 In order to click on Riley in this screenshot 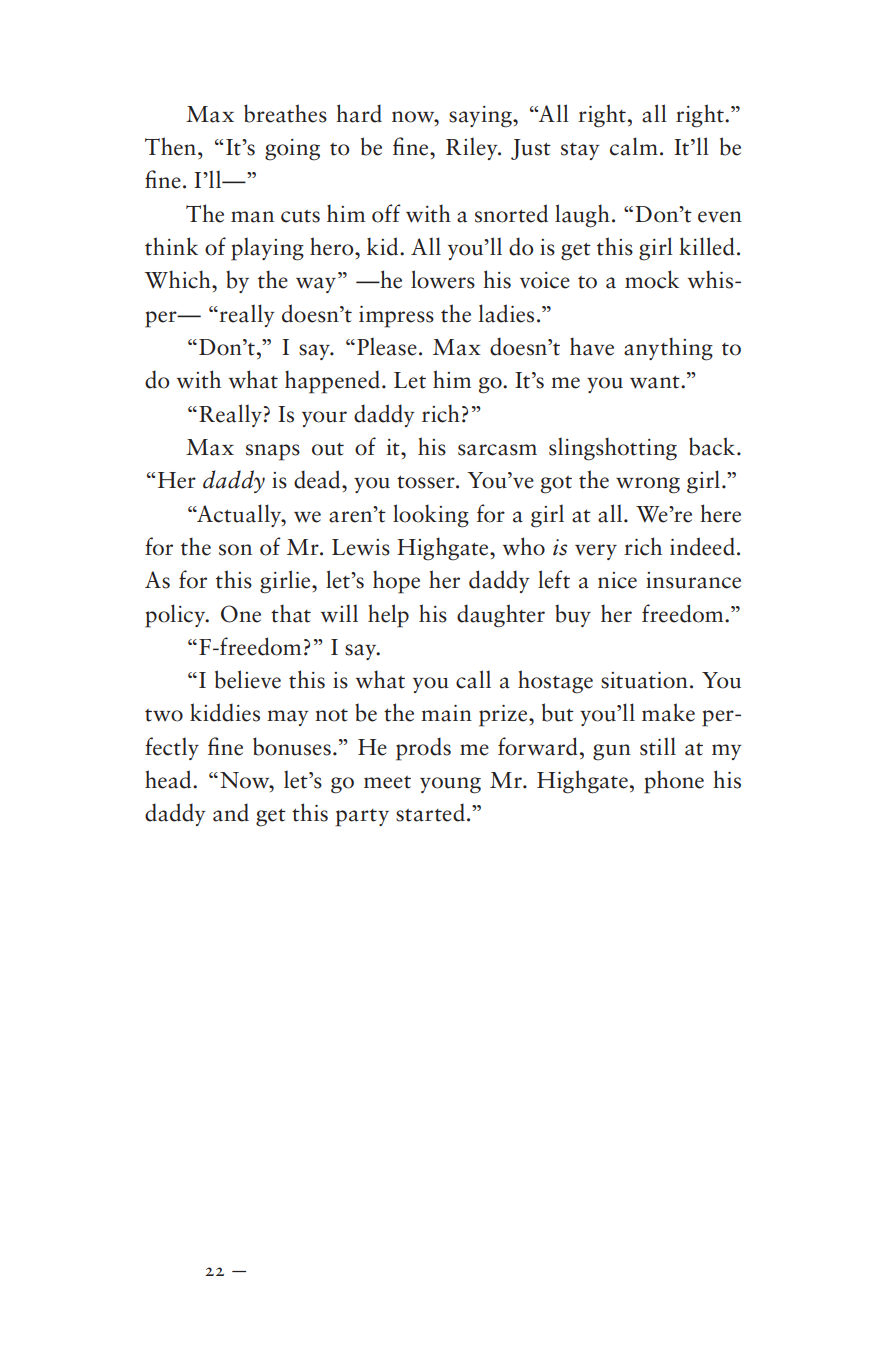, I will do `click(473, 148)`.
